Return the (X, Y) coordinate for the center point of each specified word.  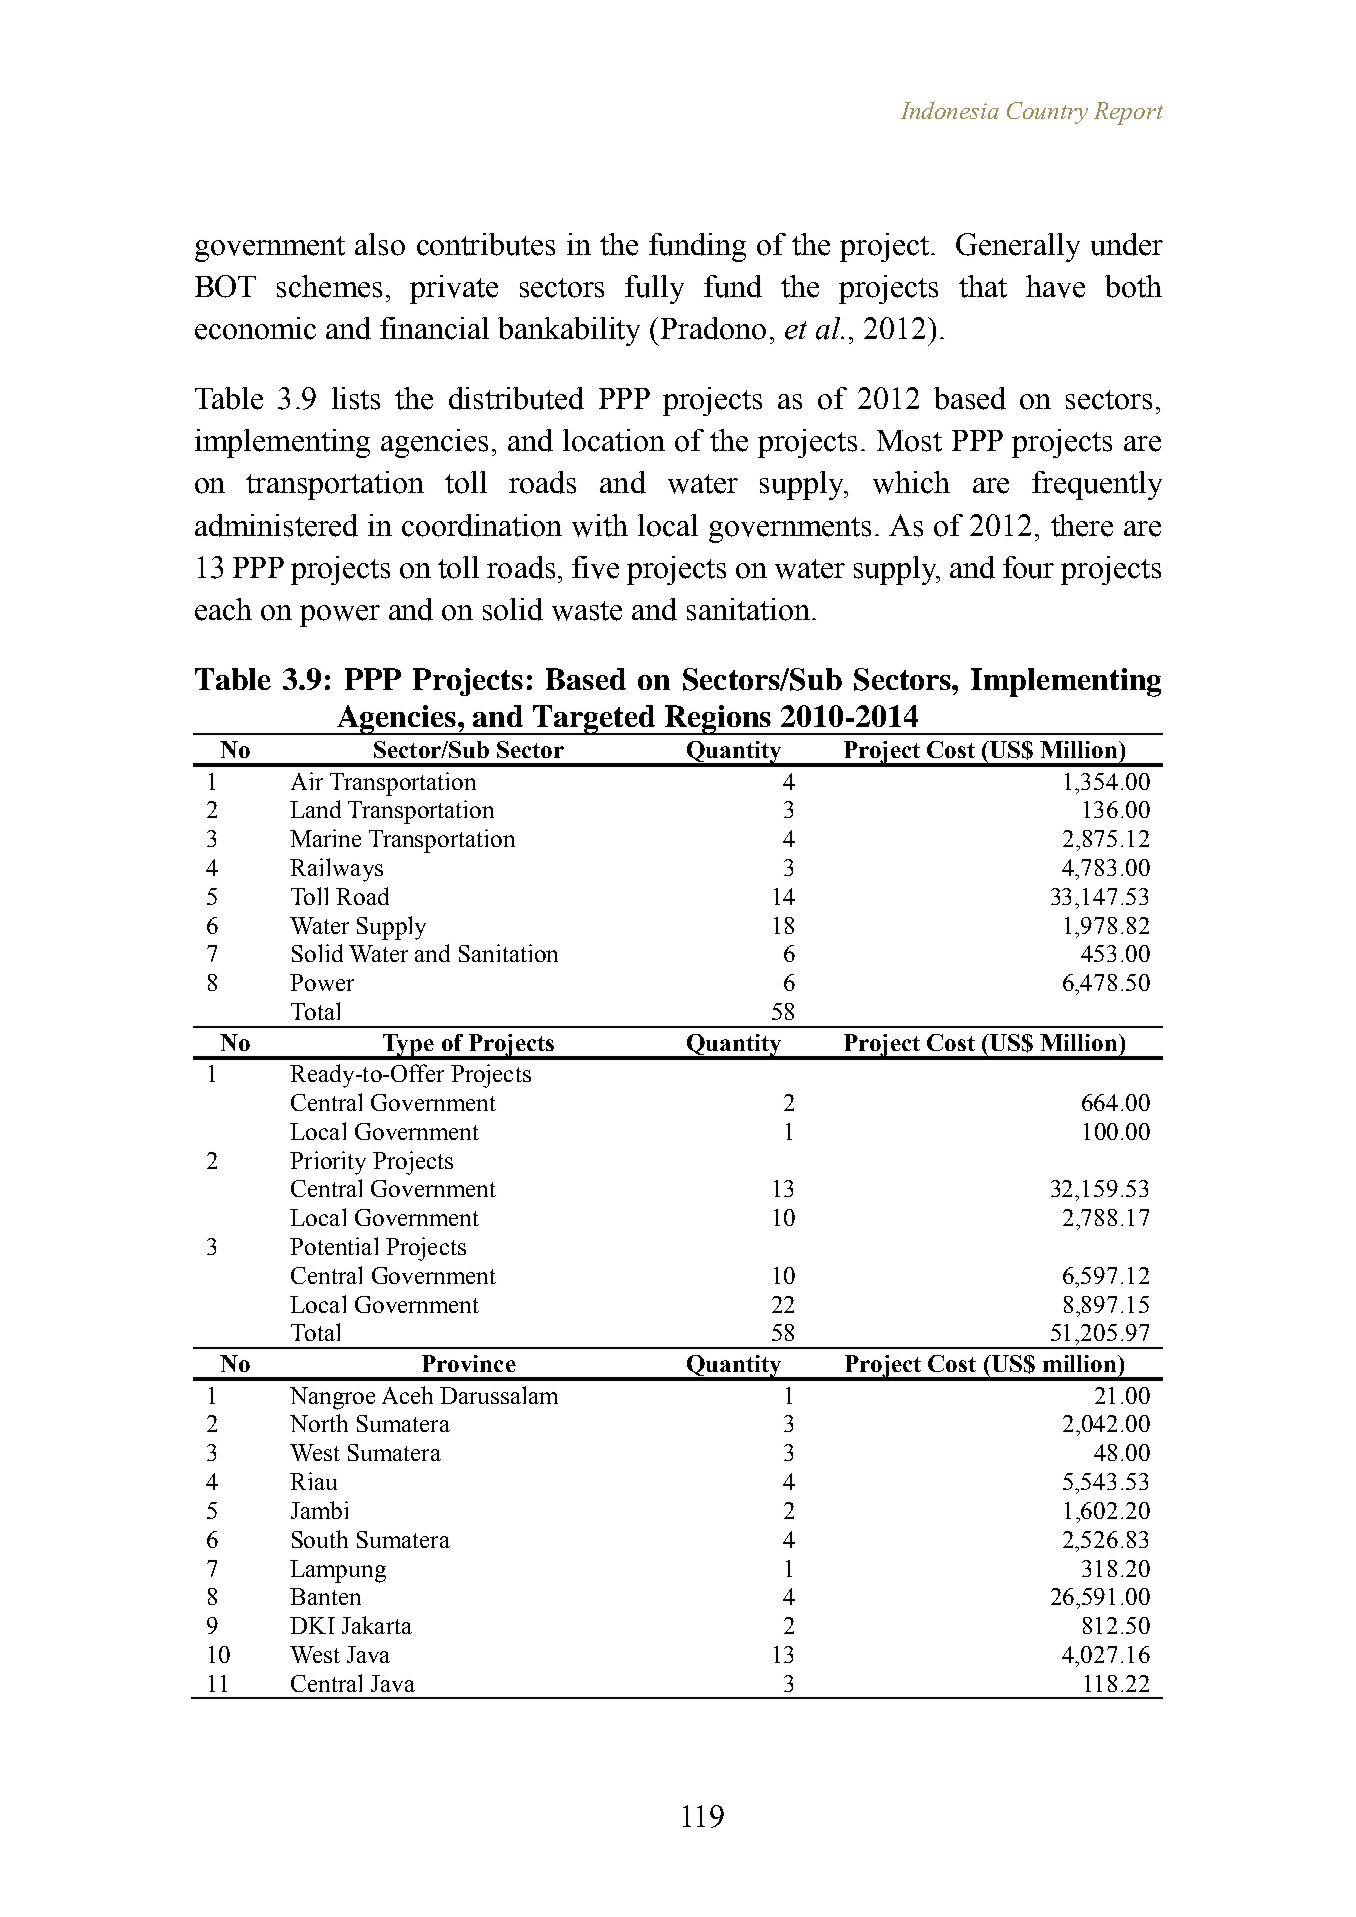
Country (1047, 113)
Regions (718, 720)
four (1028, 567)
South (320, 1539)
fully (654, 289)
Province (469, 1363)
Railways (336, 870)
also (380, 244)
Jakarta (377, 1625)
